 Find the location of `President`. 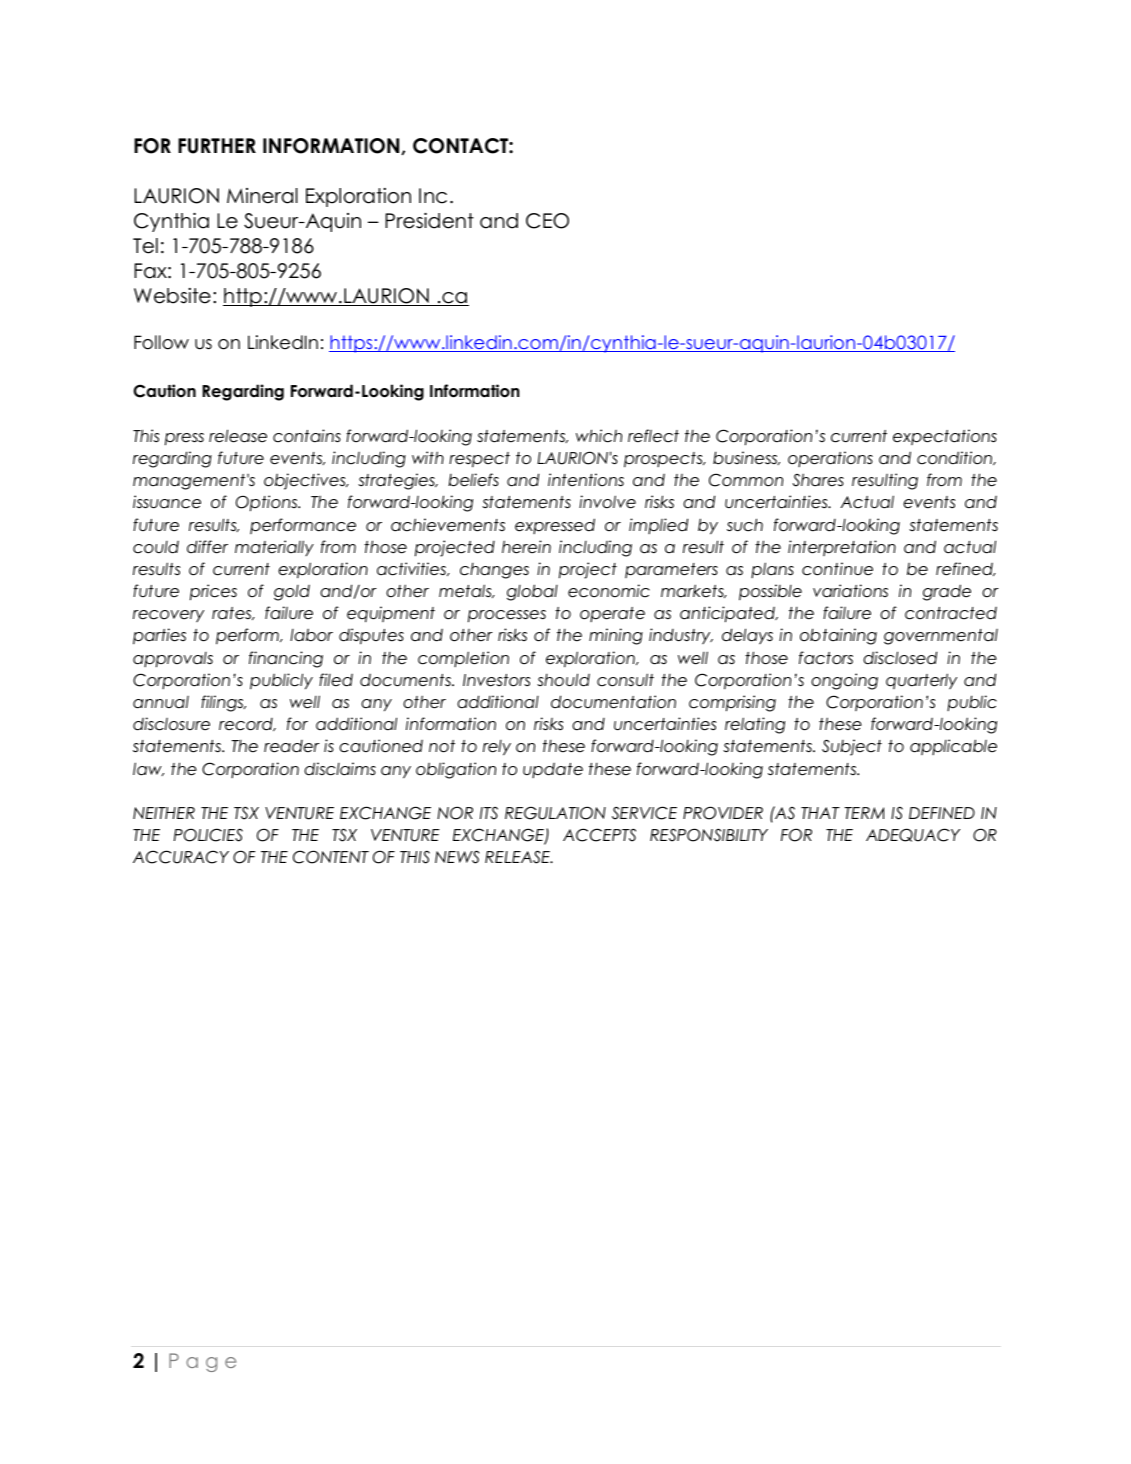

President is located at coordinates (429, 220).
